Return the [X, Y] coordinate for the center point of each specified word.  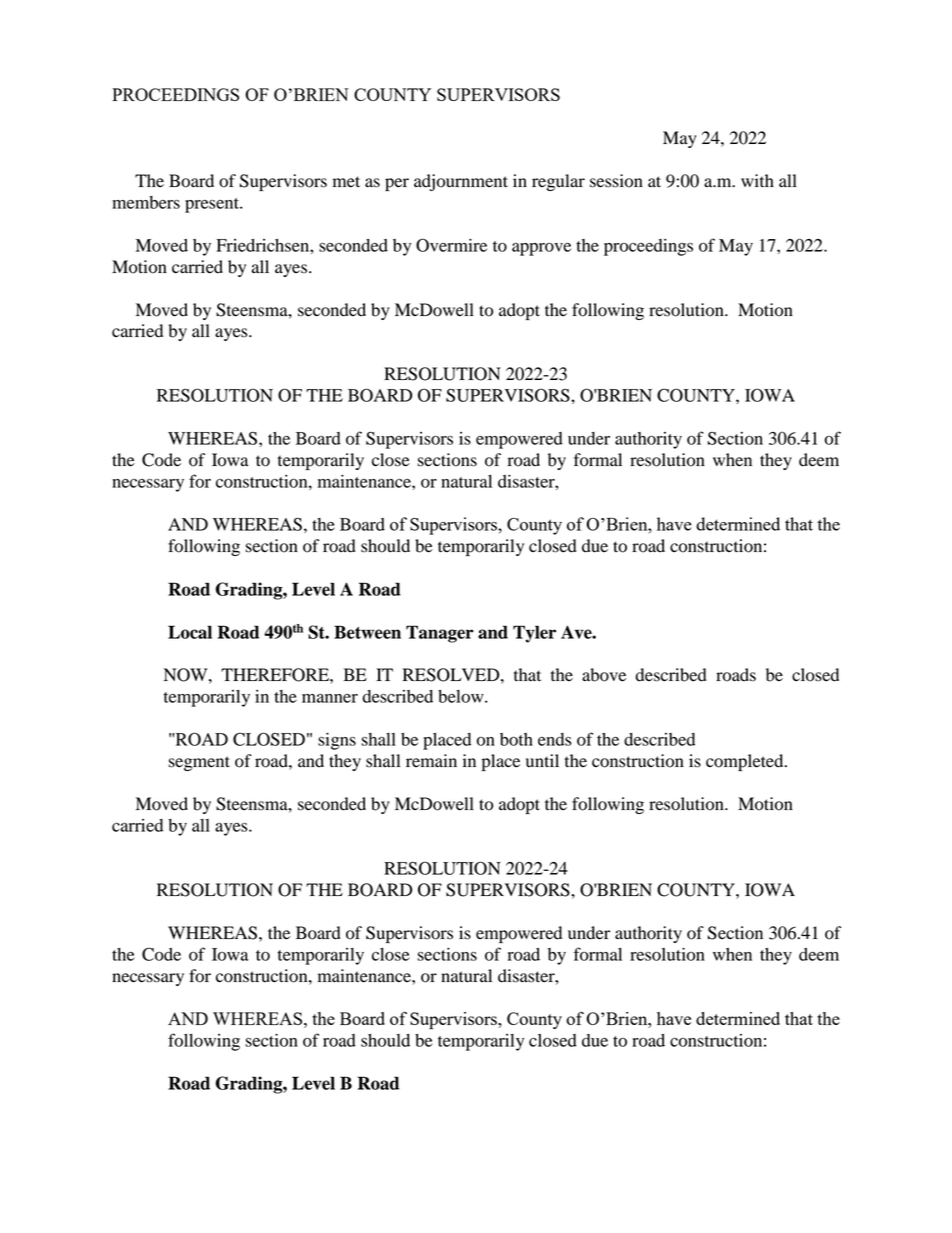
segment [199, 763]
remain [431, 761]
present [213, 205]
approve [541, 249]
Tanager [440, 634]
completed [746, 762]
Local [190, 632]
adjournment [461, 182]
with [757, 181]
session [616, 181]
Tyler [534, 634]
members [146, 202]
